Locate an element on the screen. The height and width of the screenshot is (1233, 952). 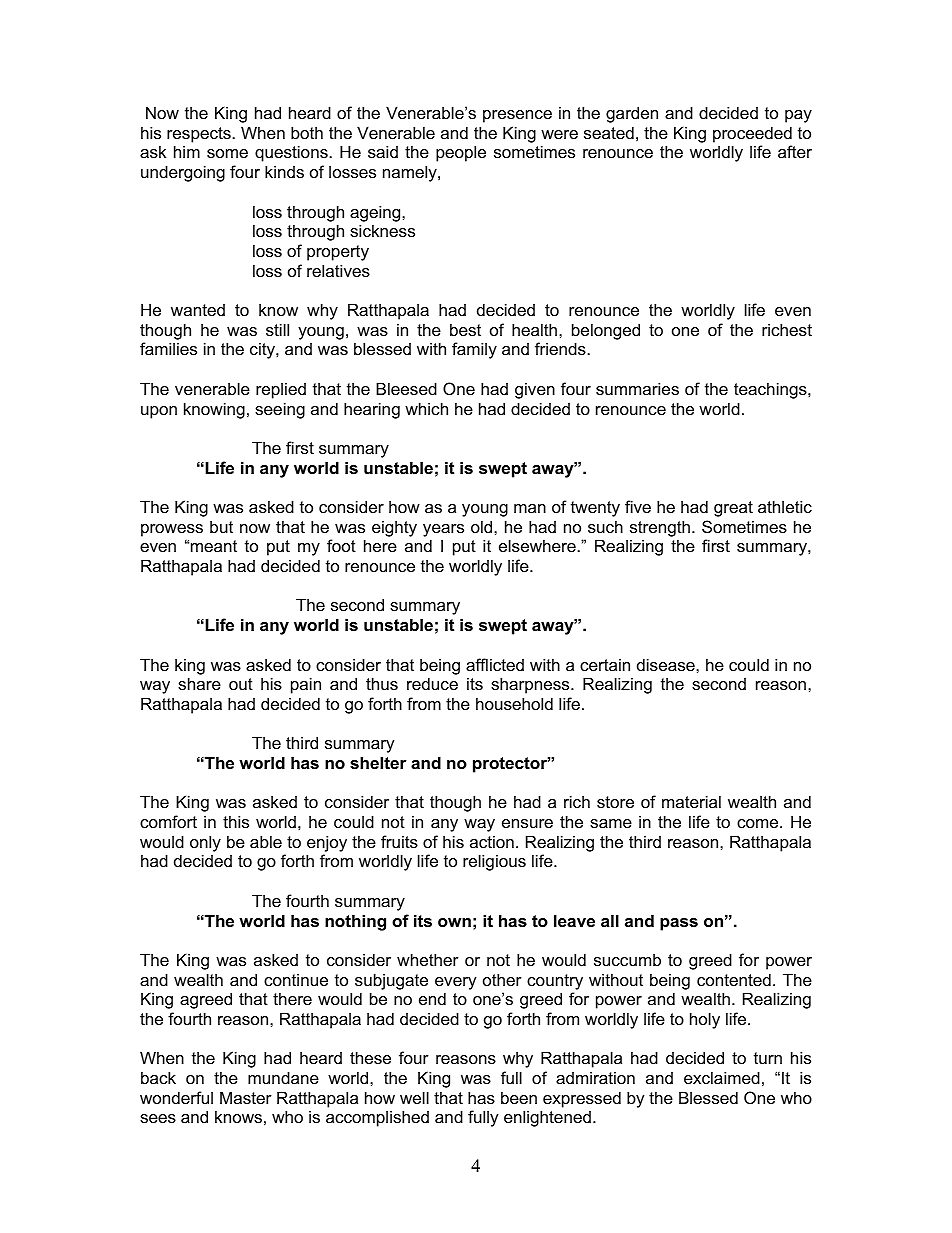
people is located at coordinates (461, 153).
